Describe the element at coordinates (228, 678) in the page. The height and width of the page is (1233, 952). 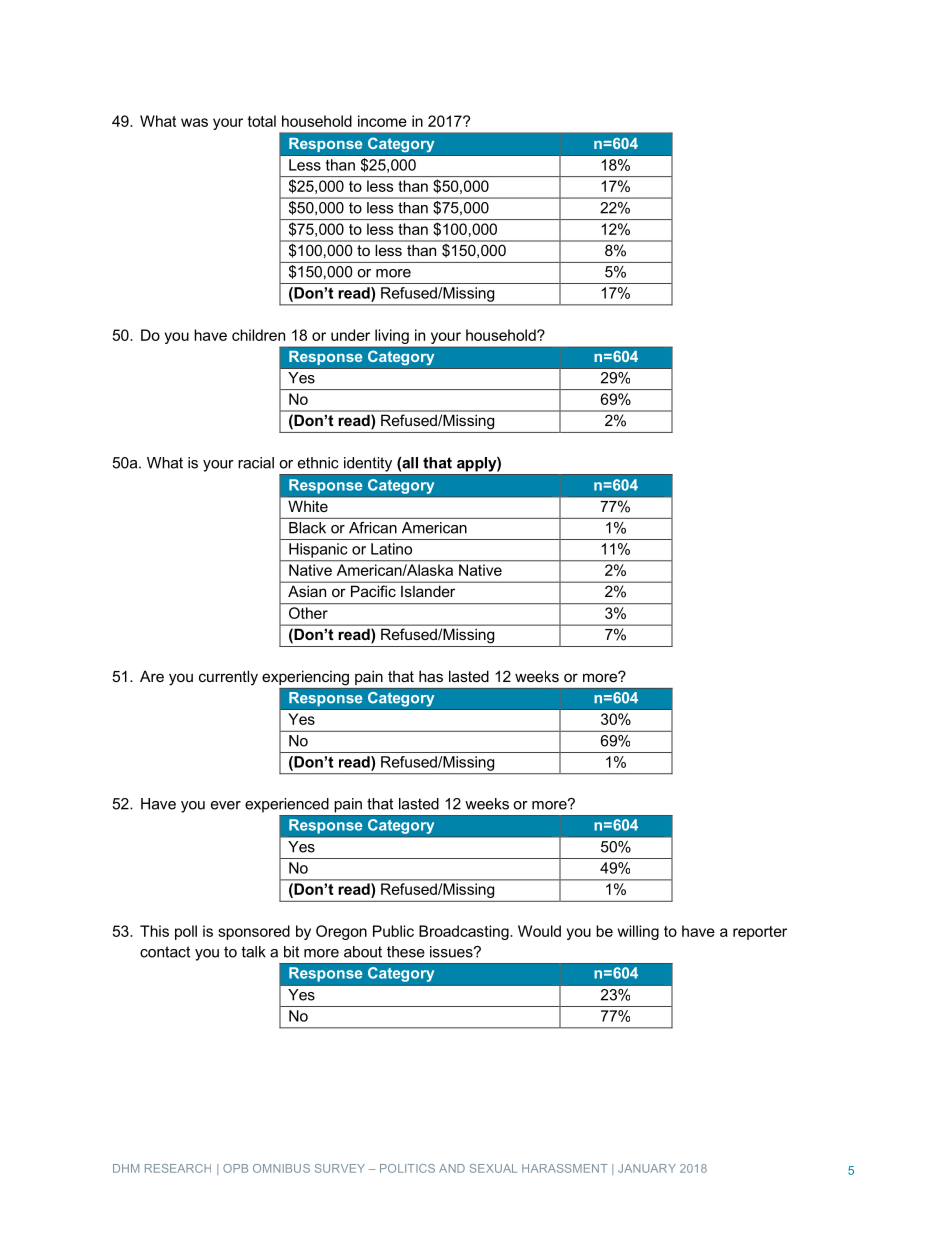
I see `currently` at that location.
